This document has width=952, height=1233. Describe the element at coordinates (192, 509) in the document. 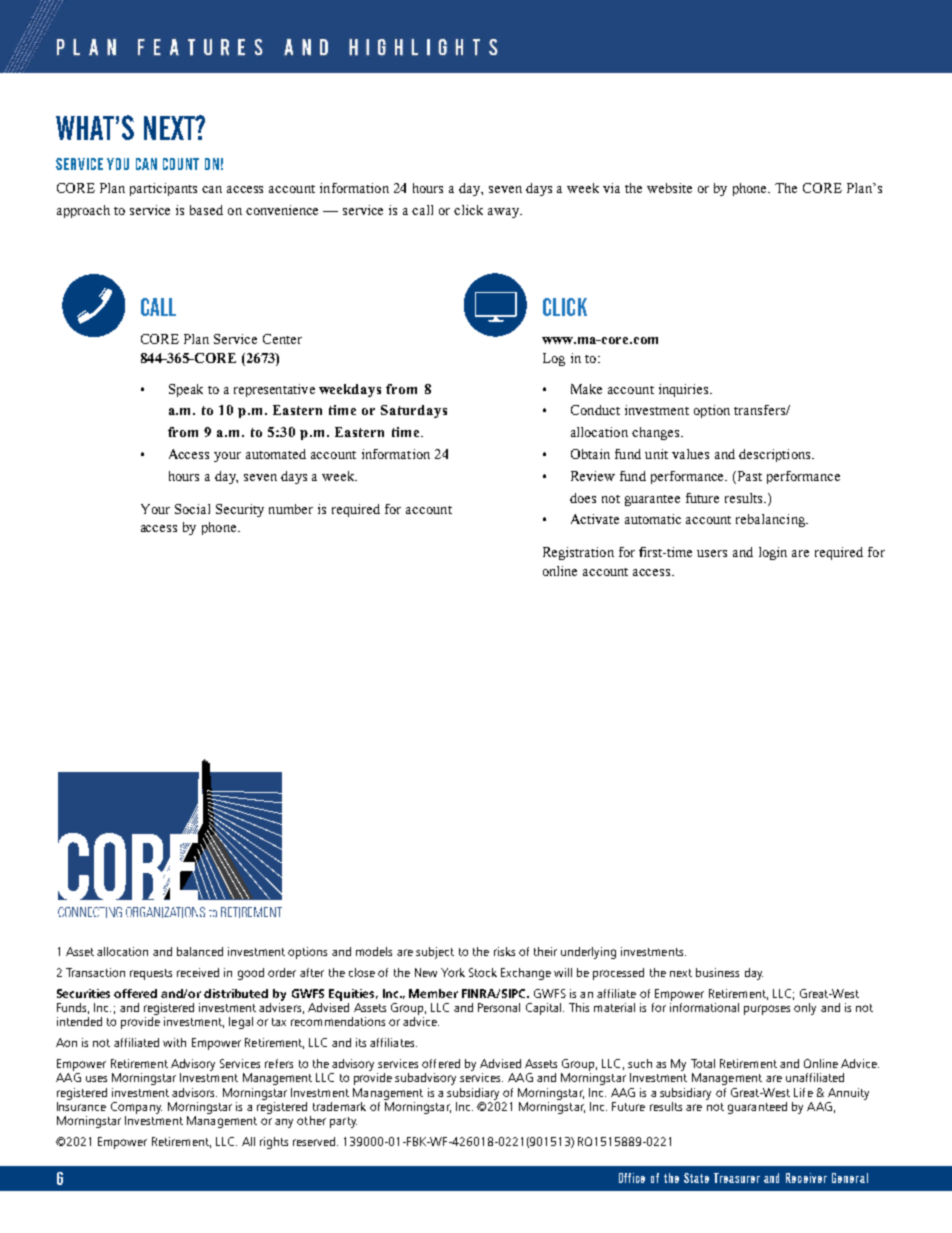

I see `Social` at that location.
